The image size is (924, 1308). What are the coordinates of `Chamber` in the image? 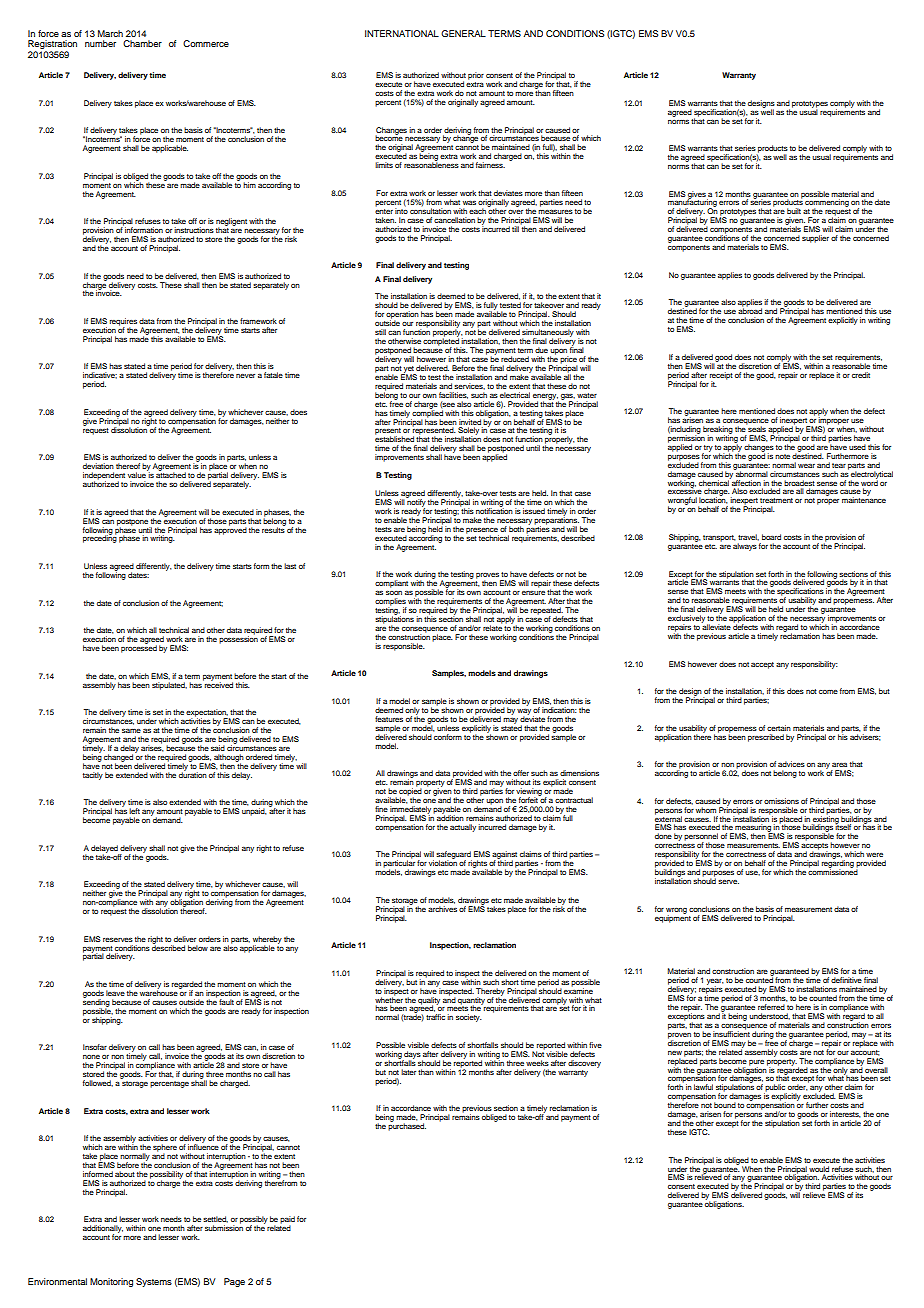 It's located at (142, 43).
